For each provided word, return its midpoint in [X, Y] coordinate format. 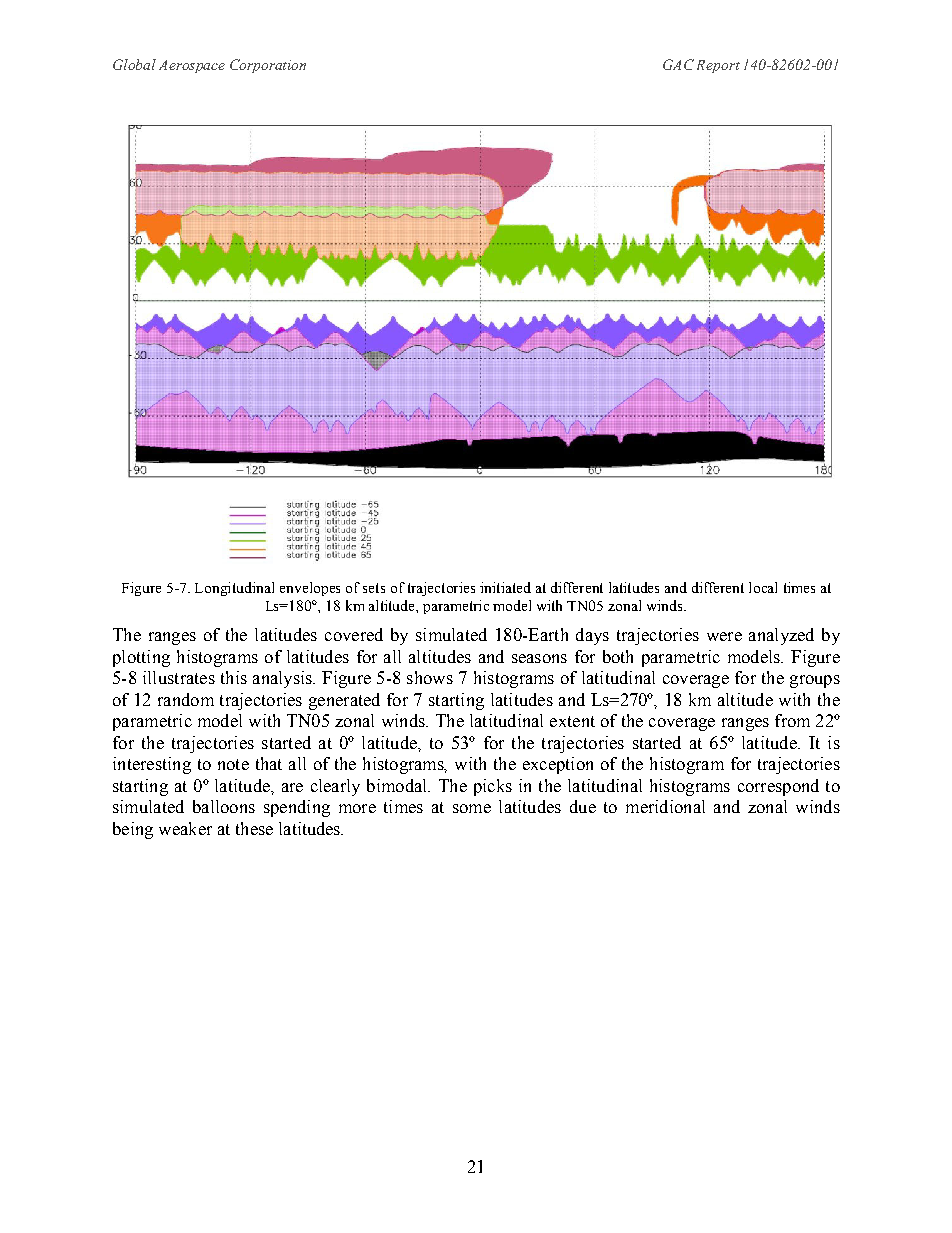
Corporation [268, 66]
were [724, 636]
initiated [505, 587]
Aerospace [192, 66]
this [234, 677]
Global [134, 64]
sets [374, 588]
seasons [539, 658]
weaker [185, 828]
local [763, 587]
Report [718, 66]
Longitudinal [234, 589]
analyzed [781, 636]
